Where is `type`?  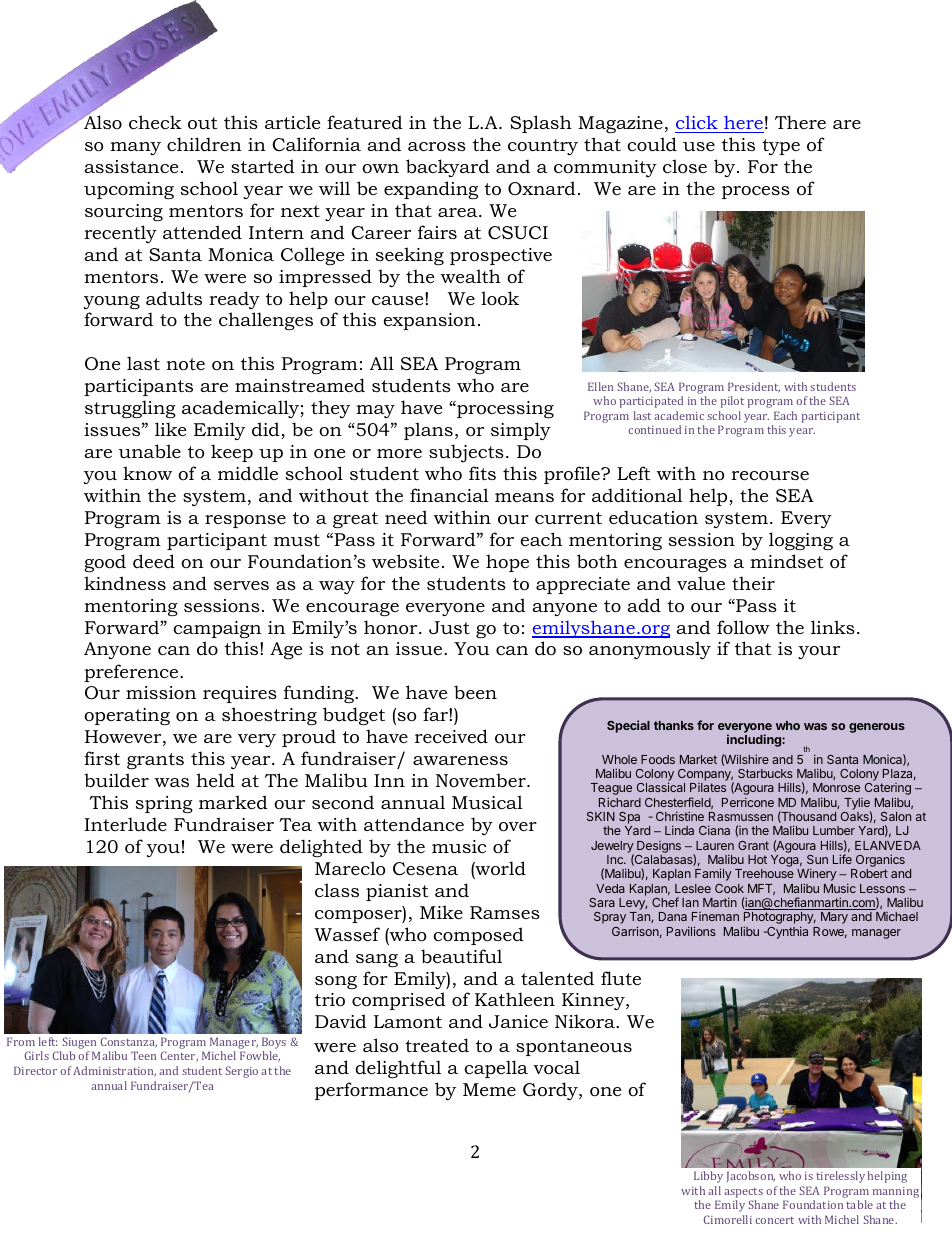 type is located at coordinates (781, 147).
